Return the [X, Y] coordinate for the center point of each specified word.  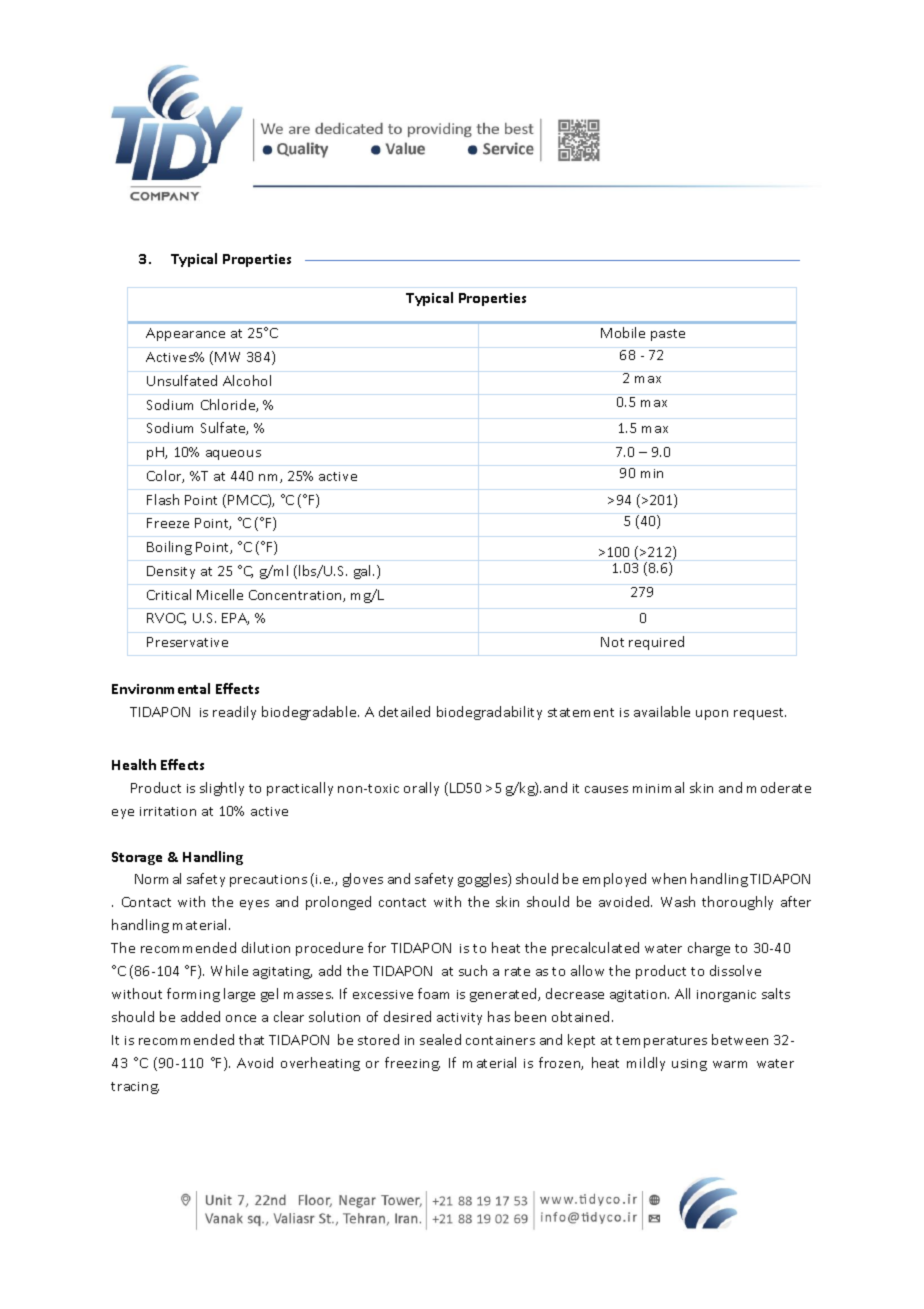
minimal [658, 787]
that [251, 1039]
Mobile [623, 332]
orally [421, 789]
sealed [440, 1039]
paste [668, 335]
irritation [168, 811]
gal [364, 572]
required [656, 643]
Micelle [220, 594]
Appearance [185, 334]
